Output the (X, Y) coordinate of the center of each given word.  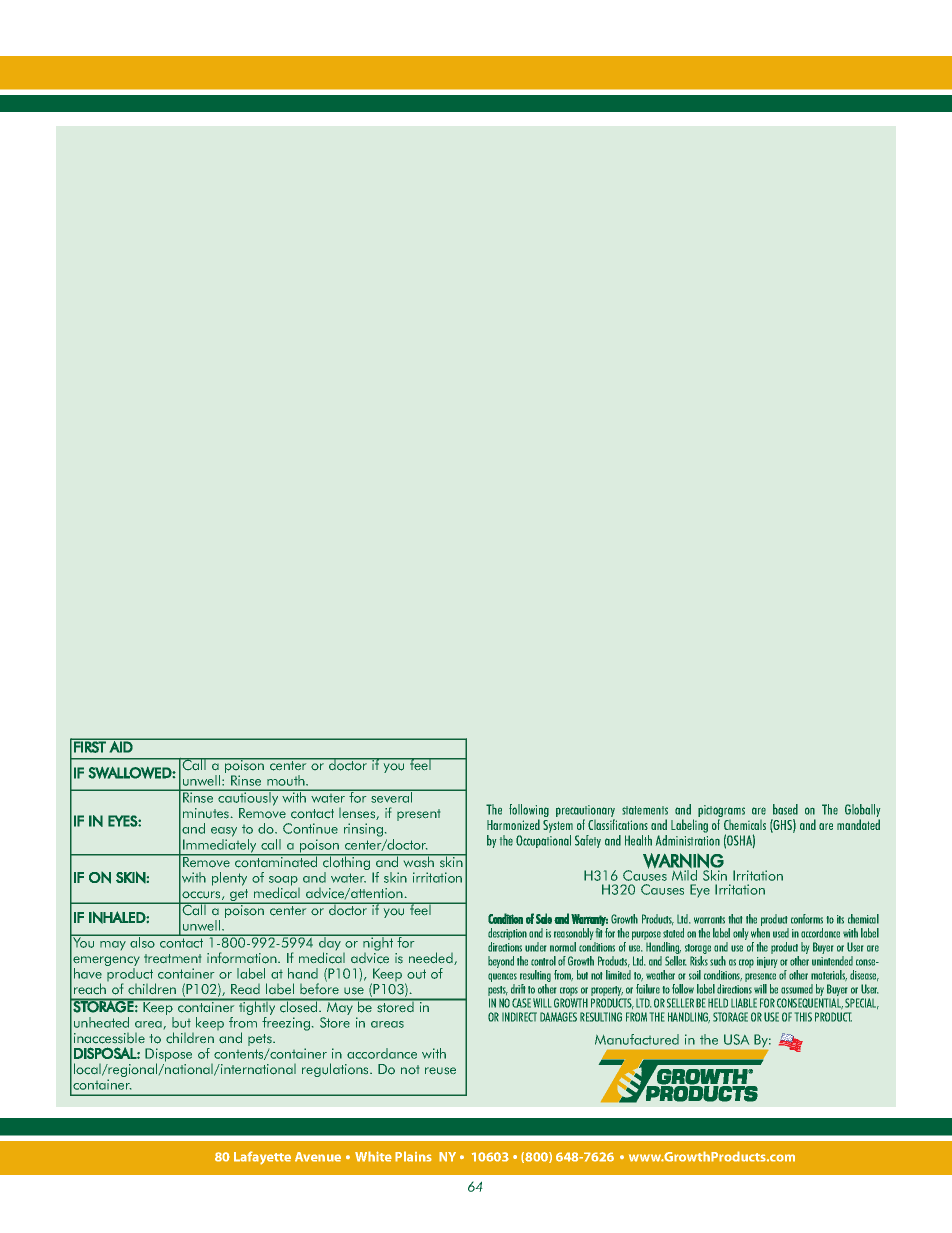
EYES (123, 821)
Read (245, 989)
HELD (718, 1003)
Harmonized (513, 824)
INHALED (118, 917)
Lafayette (262, 1158)
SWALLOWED (131, 773)
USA (736, 1039)
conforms (807, 919)
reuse (440, 1070)
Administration (688, 840)
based (785, 809)
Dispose (168, 1056)
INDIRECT (519, 1017)
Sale (544, 918)
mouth (287, 782)
